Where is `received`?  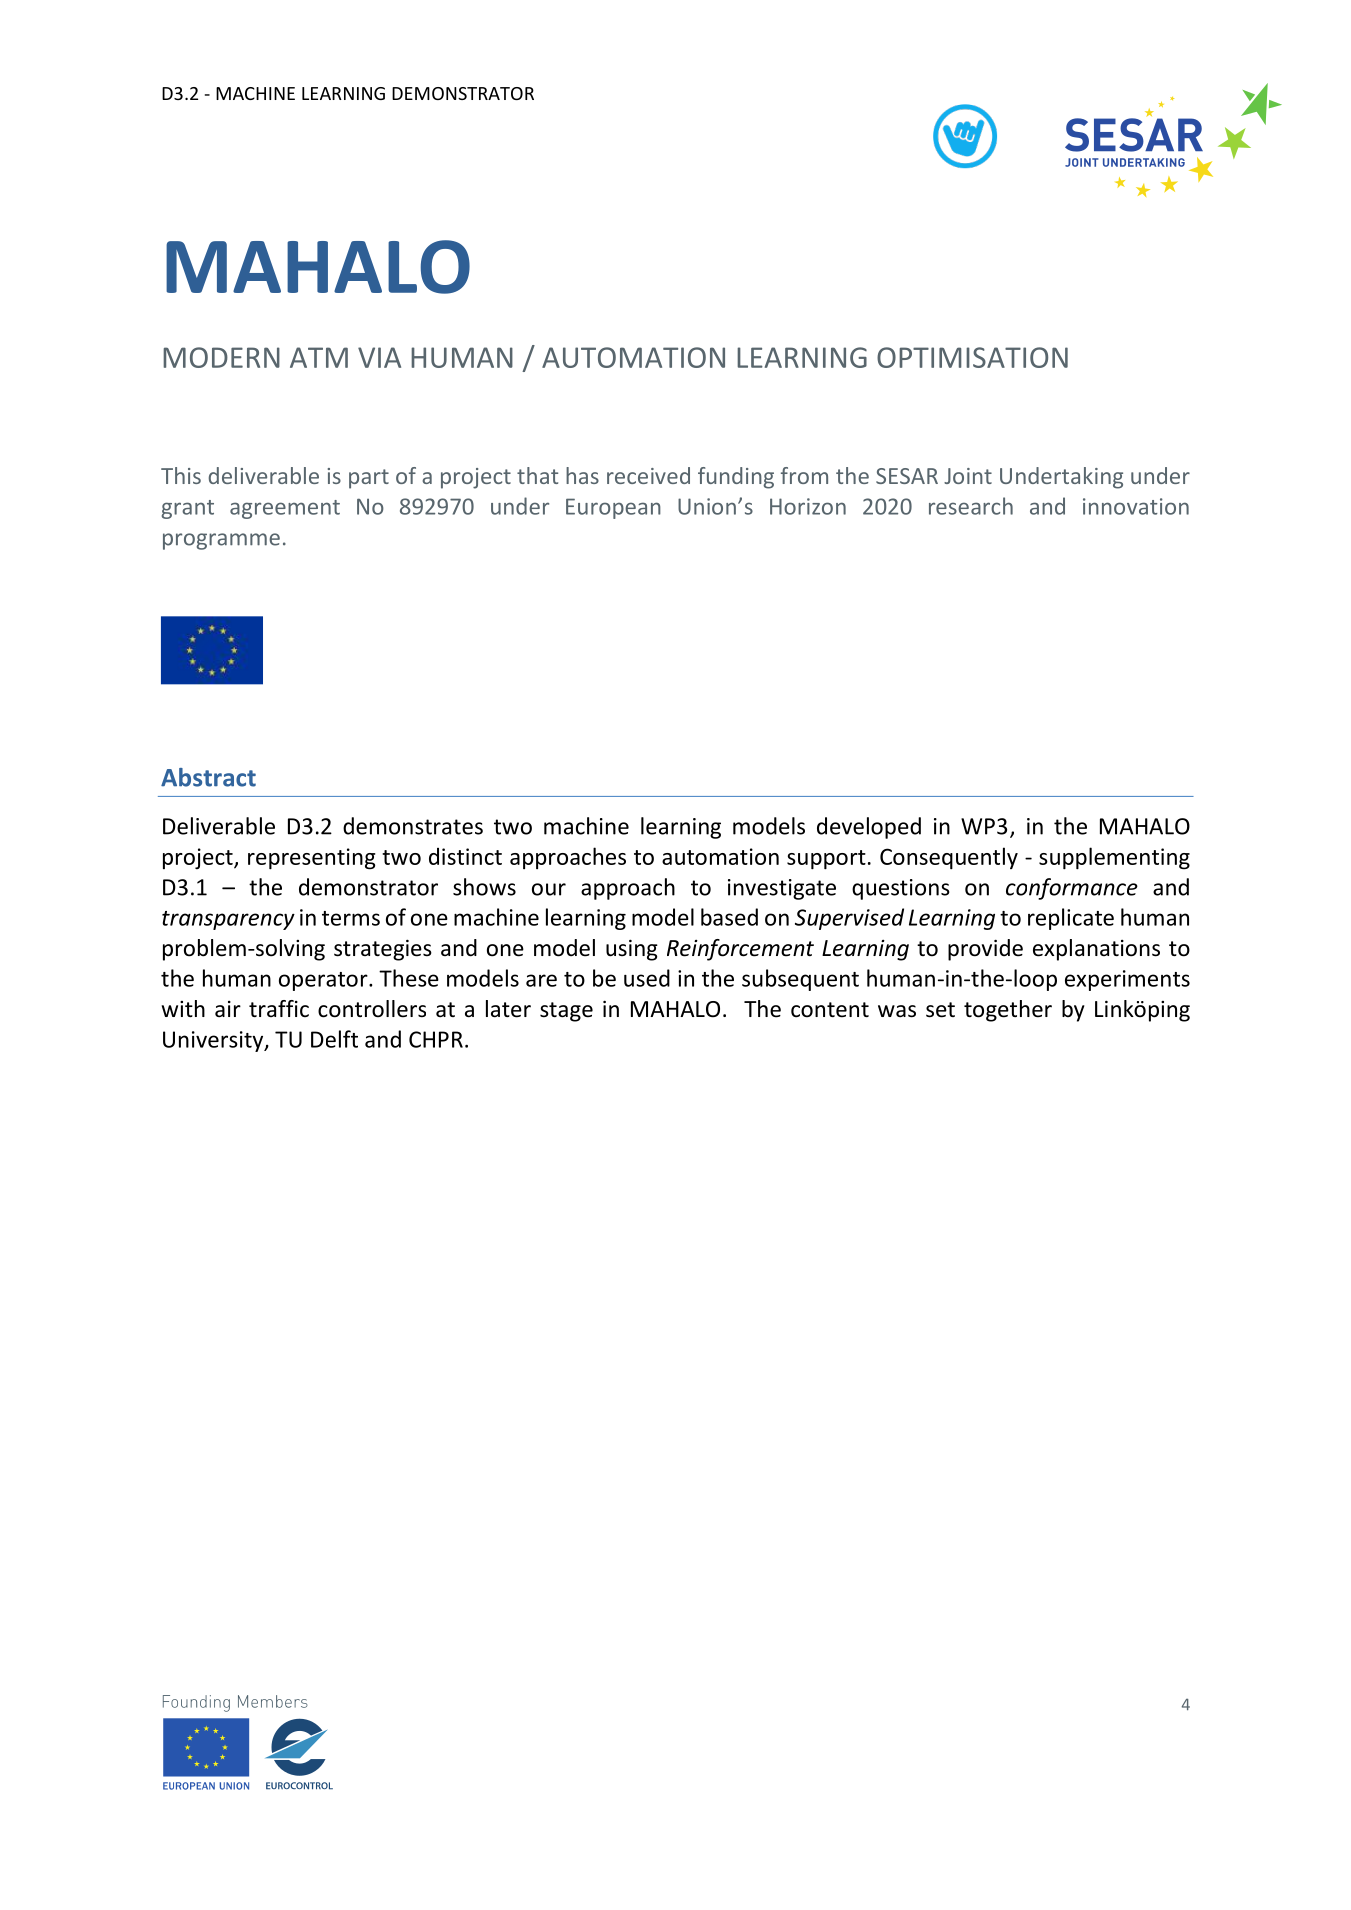 received is located at coordinates (648, 475).
